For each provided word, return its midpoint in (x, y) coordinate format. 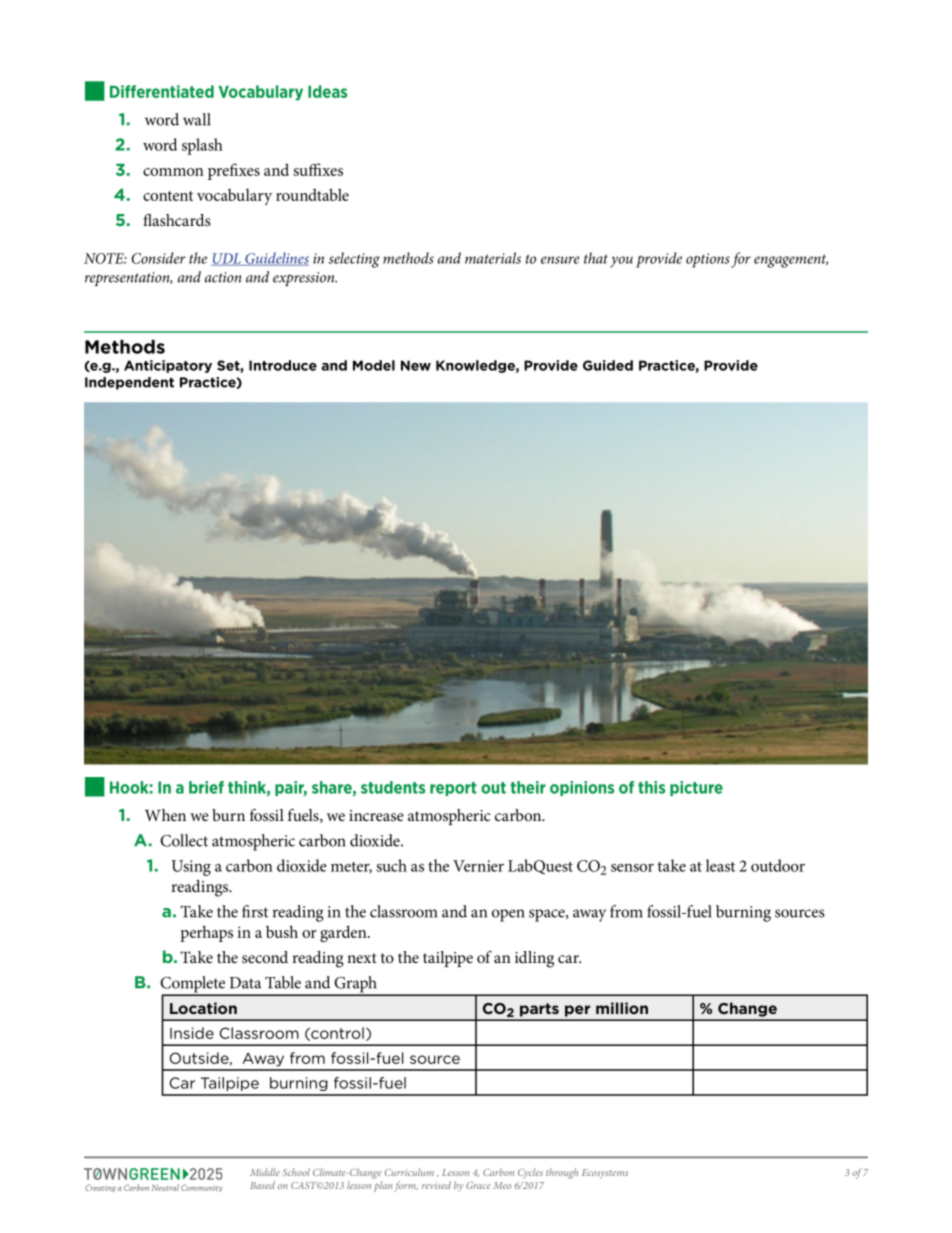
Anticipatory (168, 366)
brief (206, 787)
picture (696, 788)
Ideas (327, 91)
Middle (265, 1172)
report (453, 789)
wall (197, 119)
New (416, 365)
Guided (608, 365)
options (708, 260)
